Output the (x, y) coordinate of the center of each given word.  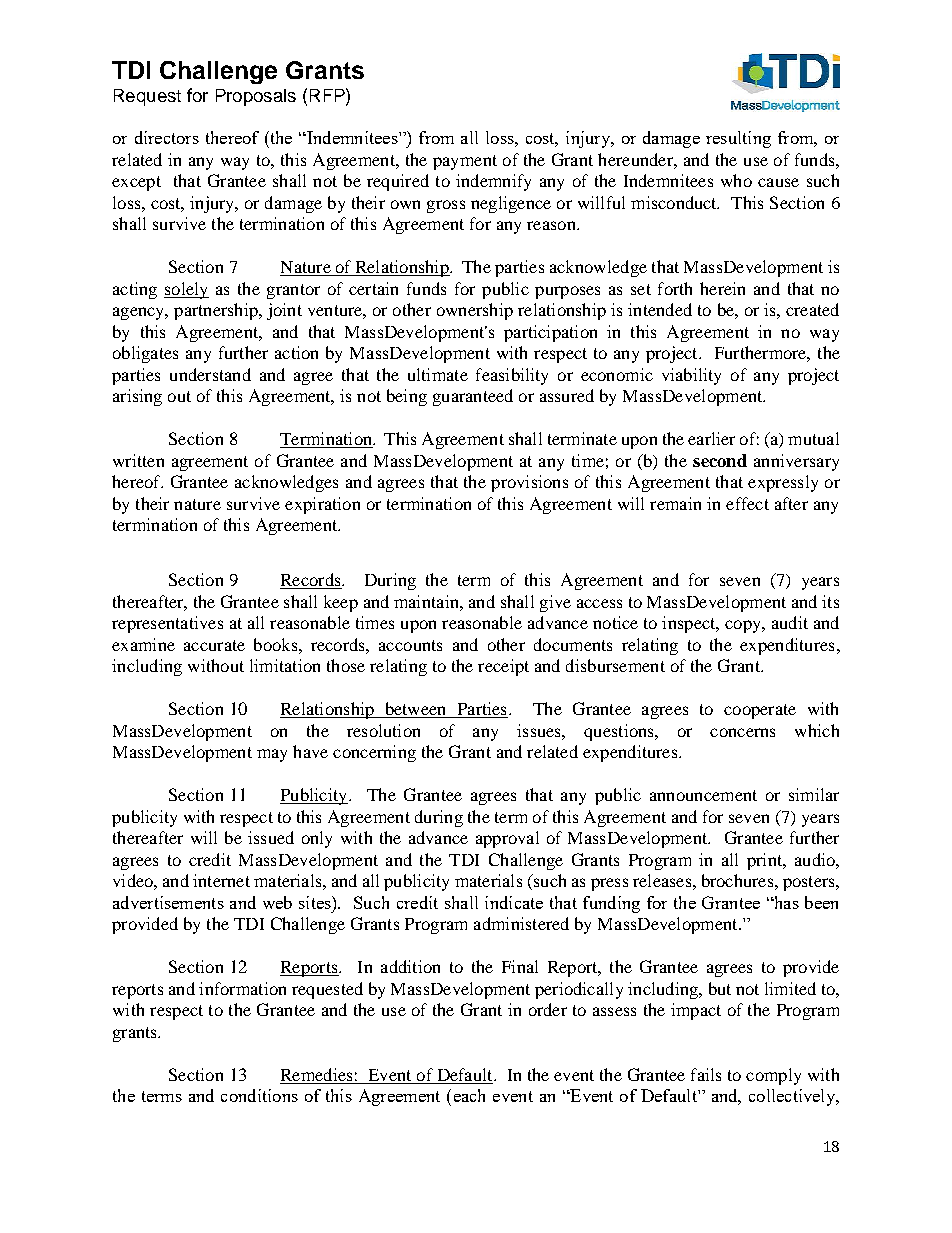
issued (271, 837)
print (766, 861)
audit (790, 622)
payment (465, 162)
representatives (167, 624)
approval (507, 839)
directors (167, 137)
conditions (259, 1095)
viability (691, 376)
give (555, 603)
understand (210, 374)
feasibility (512, 376)
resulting (738, 139)
